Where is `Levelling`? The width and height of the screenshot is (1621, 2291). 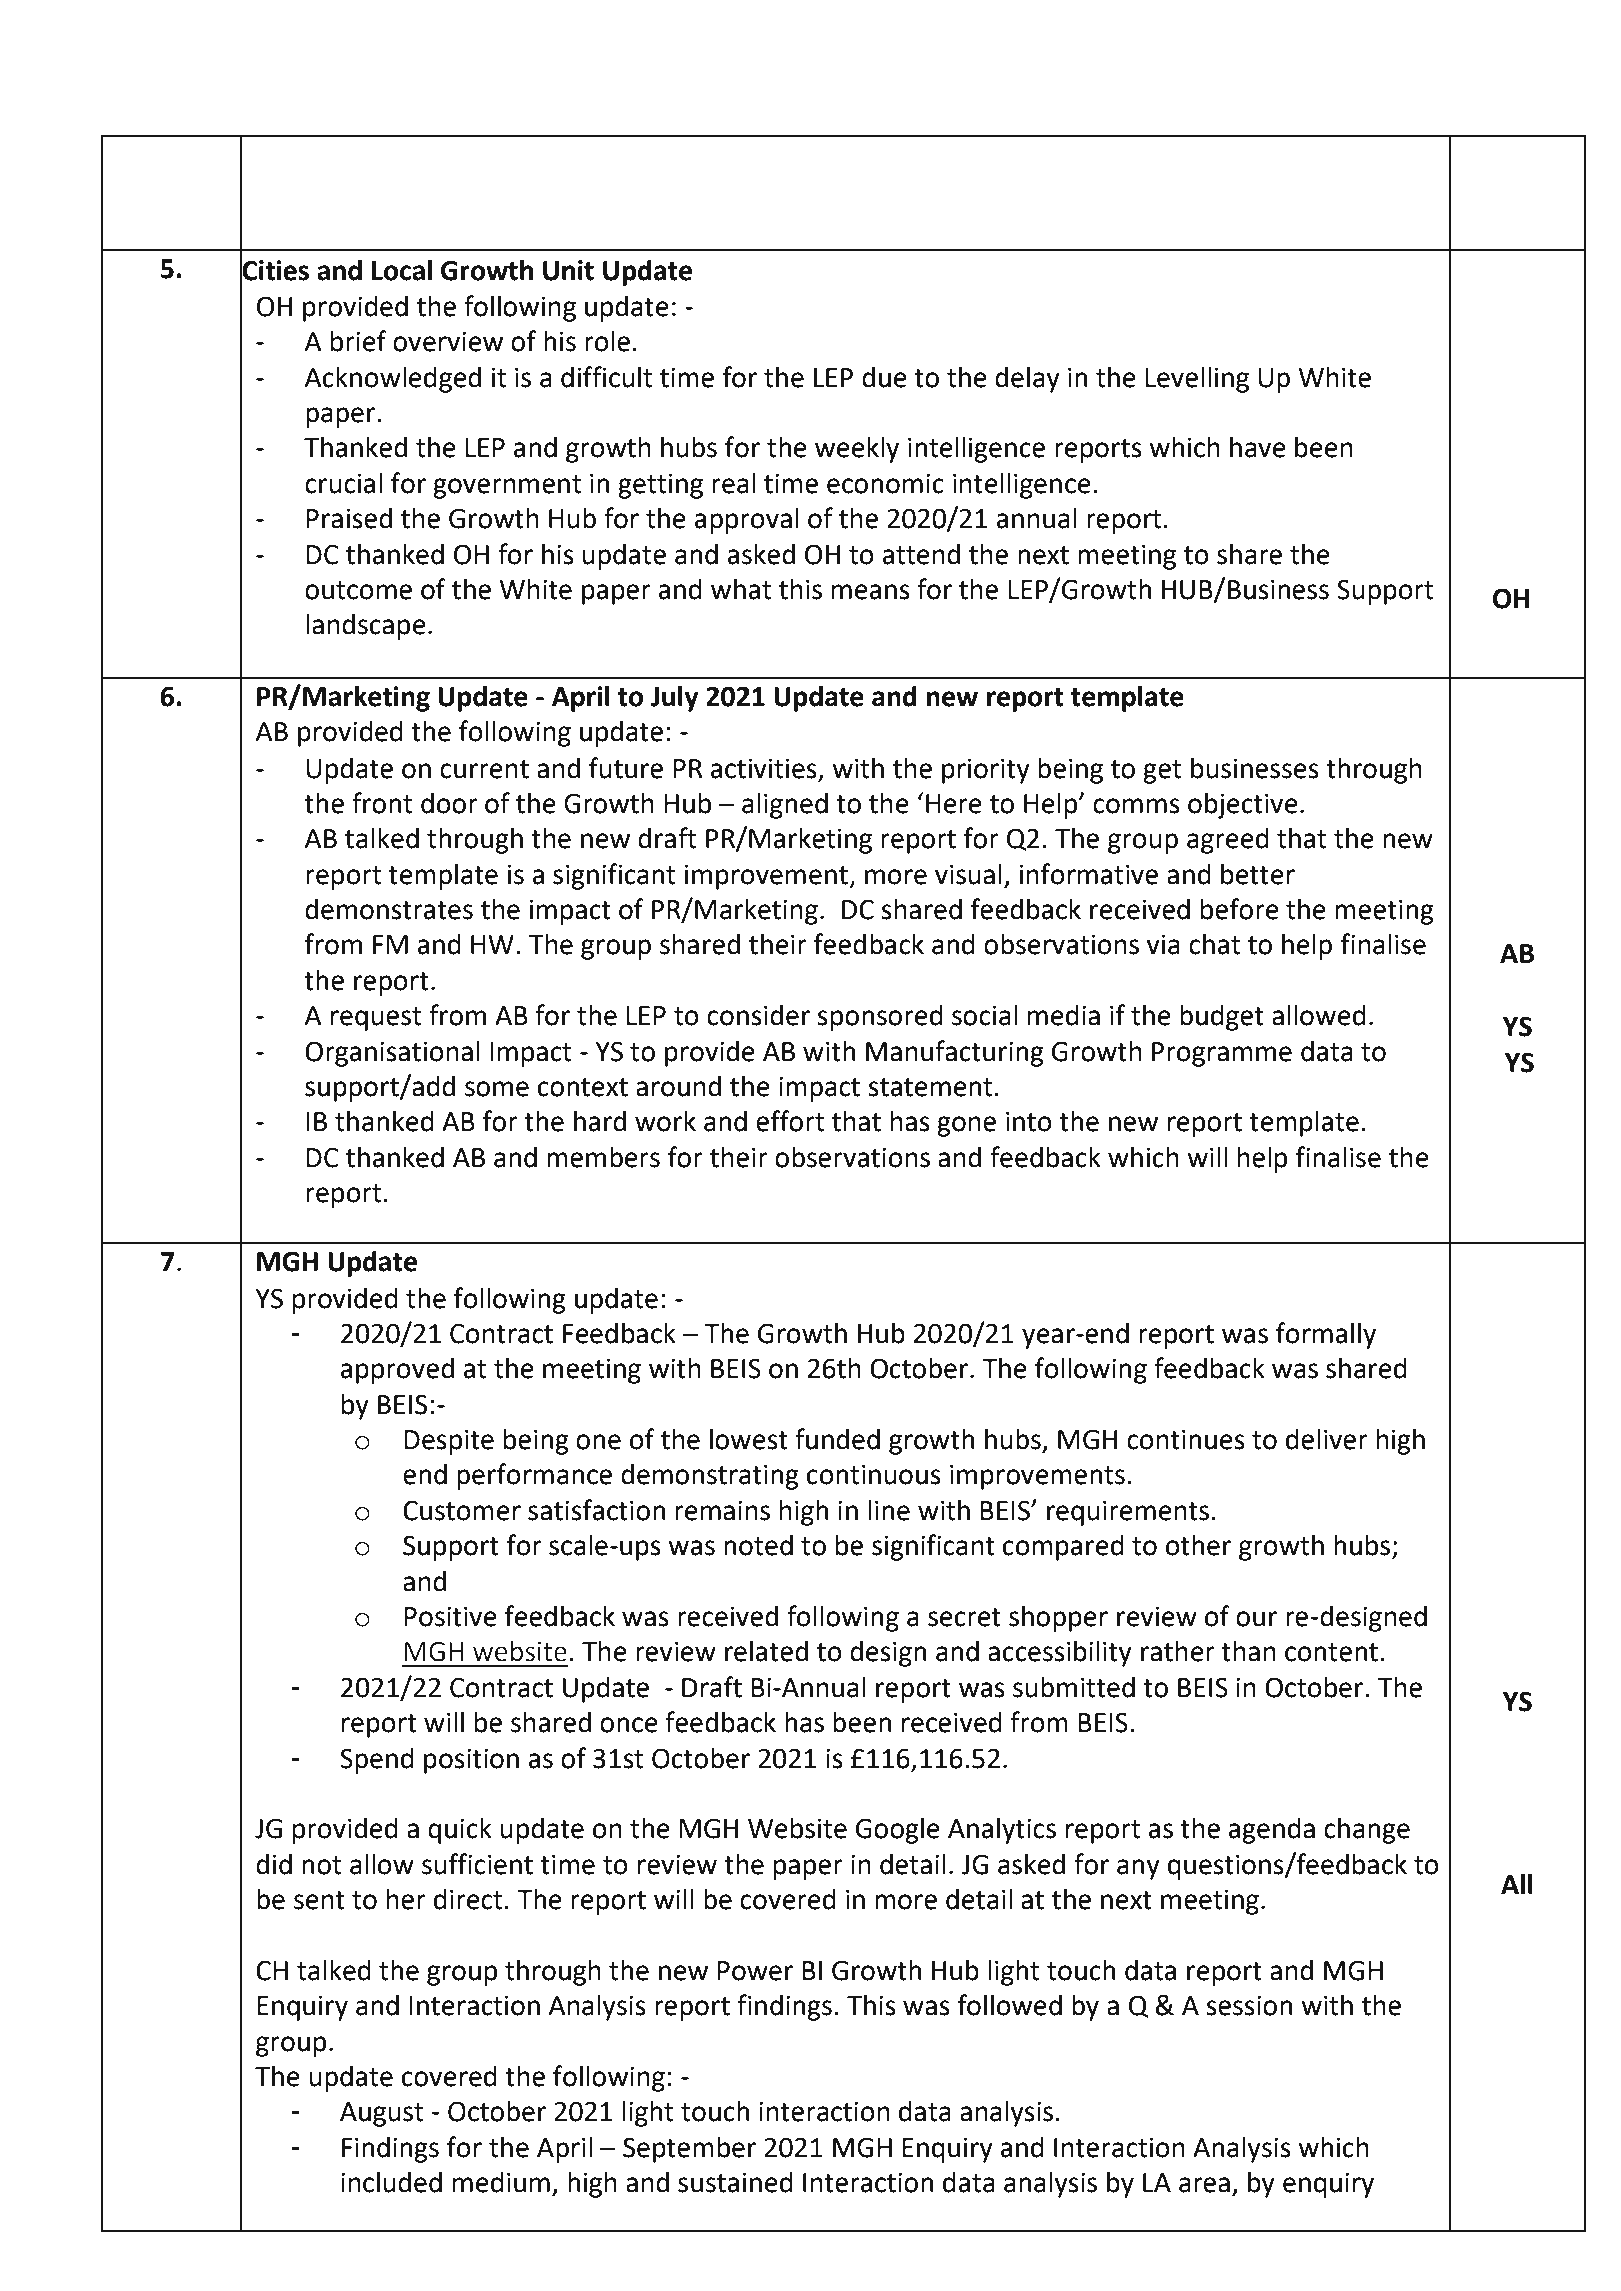
Levelling is located at coordinates (1197, 380).
